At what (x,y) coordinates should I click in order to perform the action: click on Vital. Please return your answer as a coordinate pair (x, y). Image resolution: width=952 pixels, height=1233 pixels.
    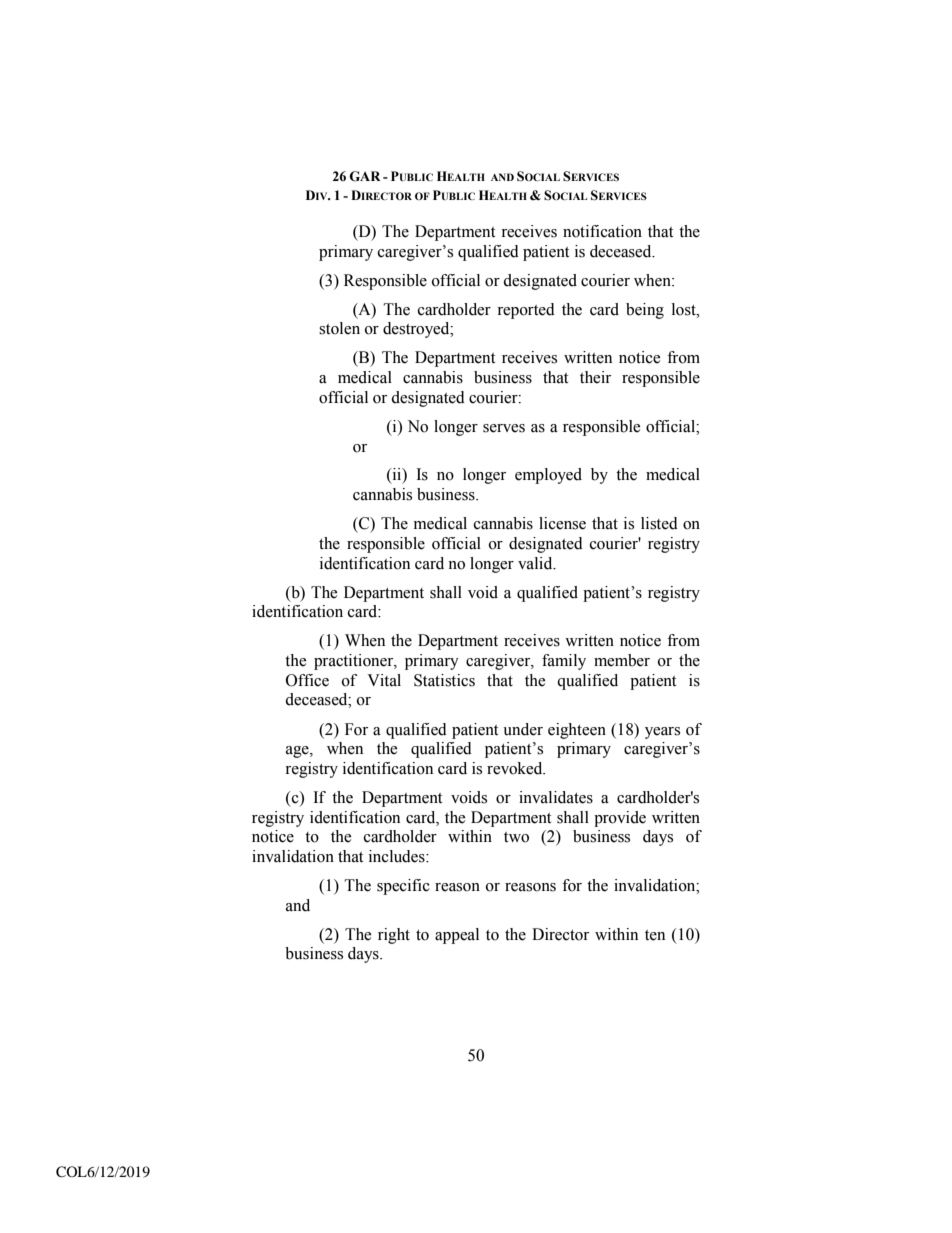
    Looking at the image, I should click on (384, 680).
